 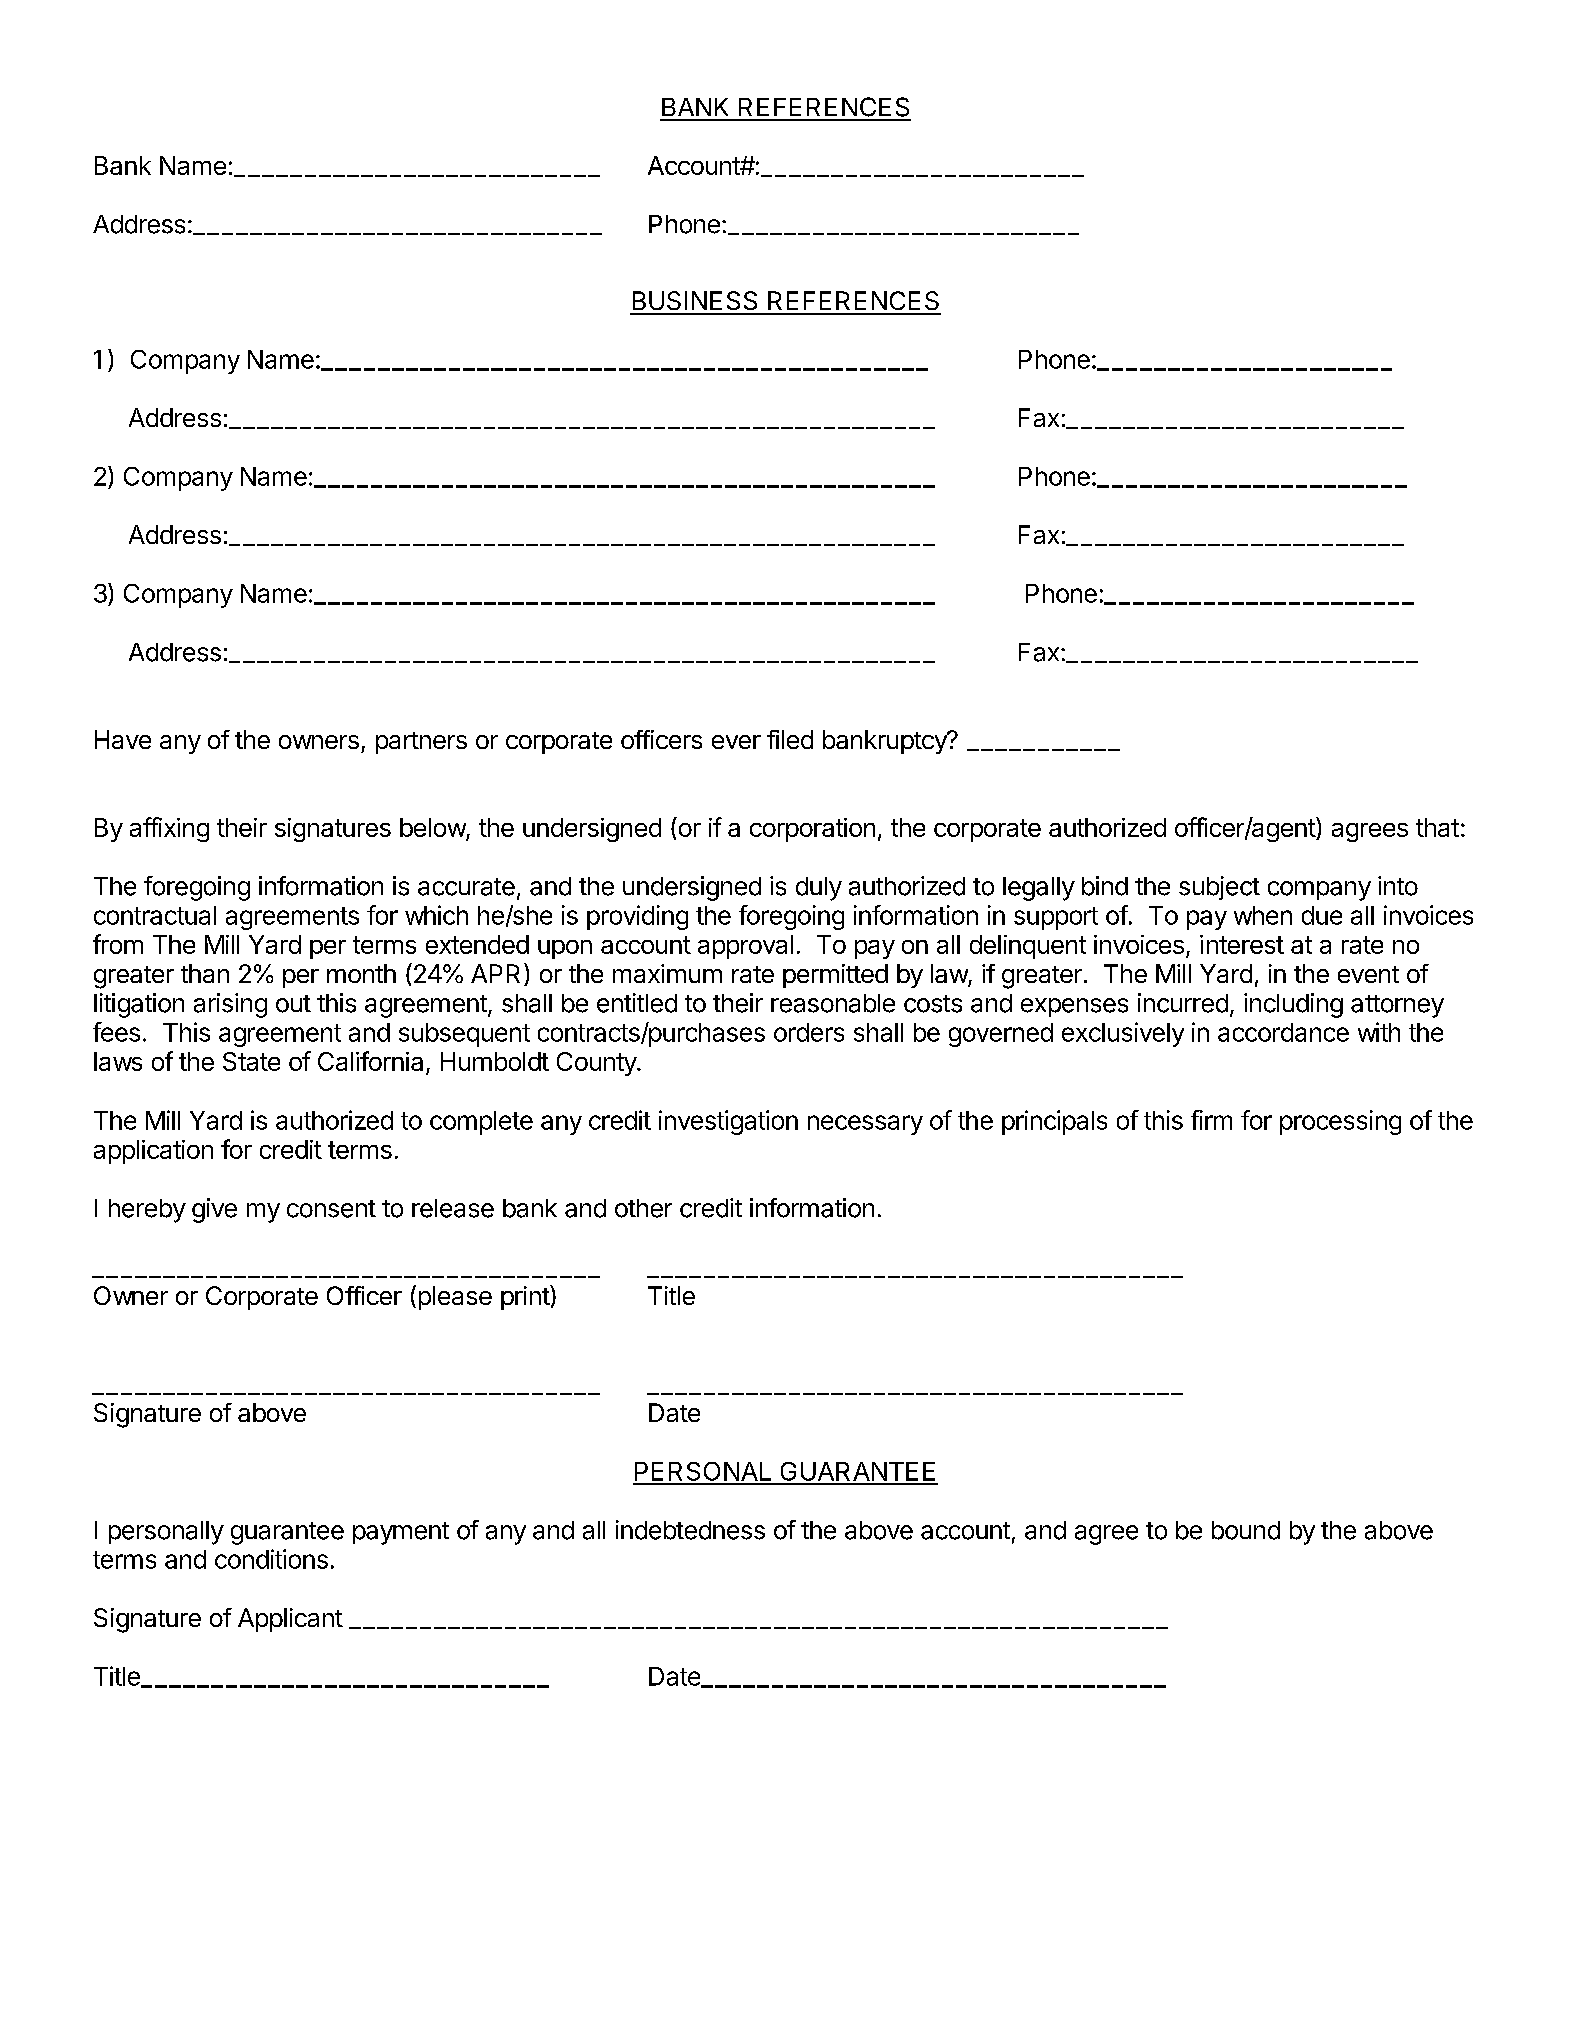 I want to click on give, so click(x=214, y=1210).
